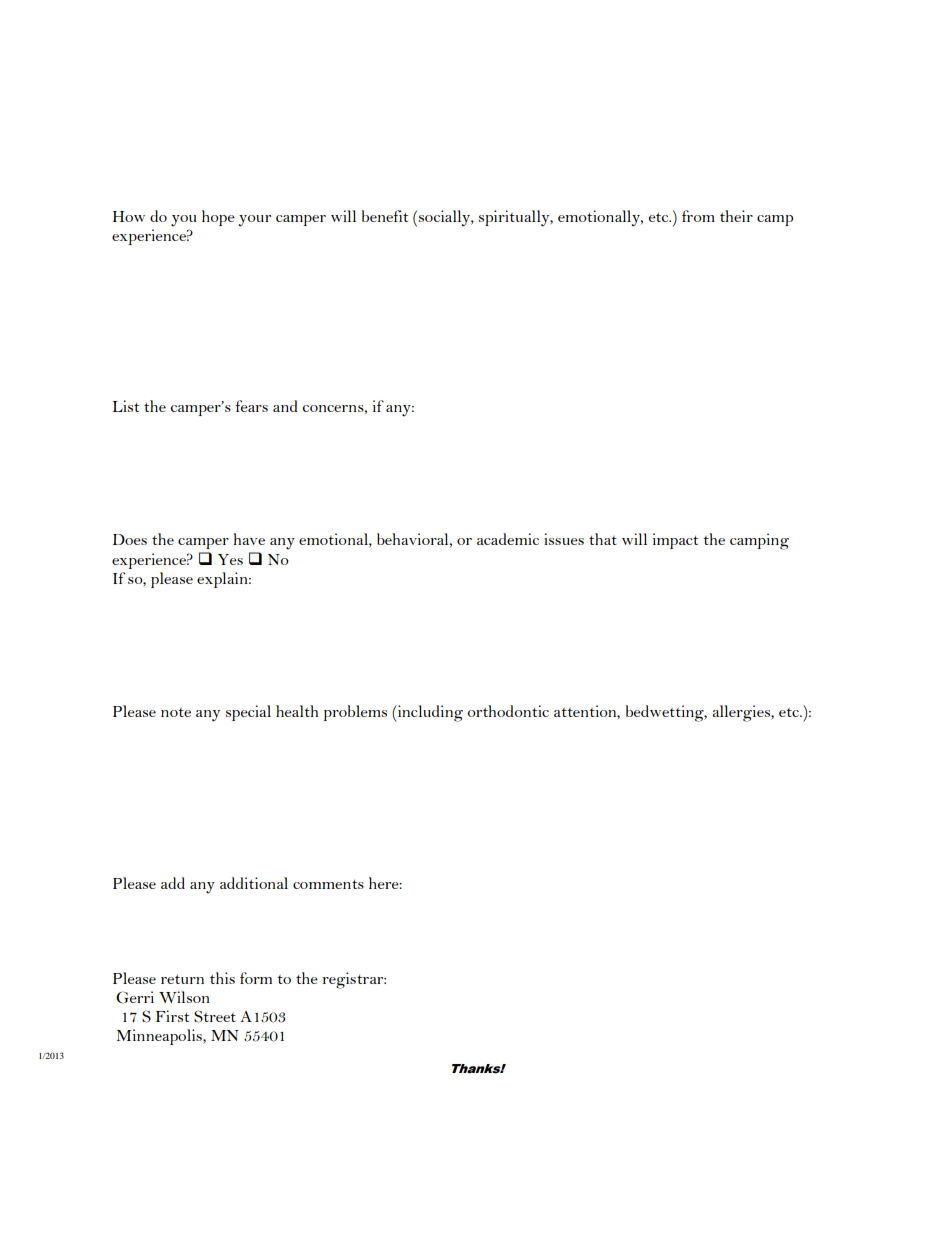 Image resolution: width=952 pixels, height=1233 pixels. Describe the element at coordinates (355, 713) in the screenshot. I see `problems` at that location.
